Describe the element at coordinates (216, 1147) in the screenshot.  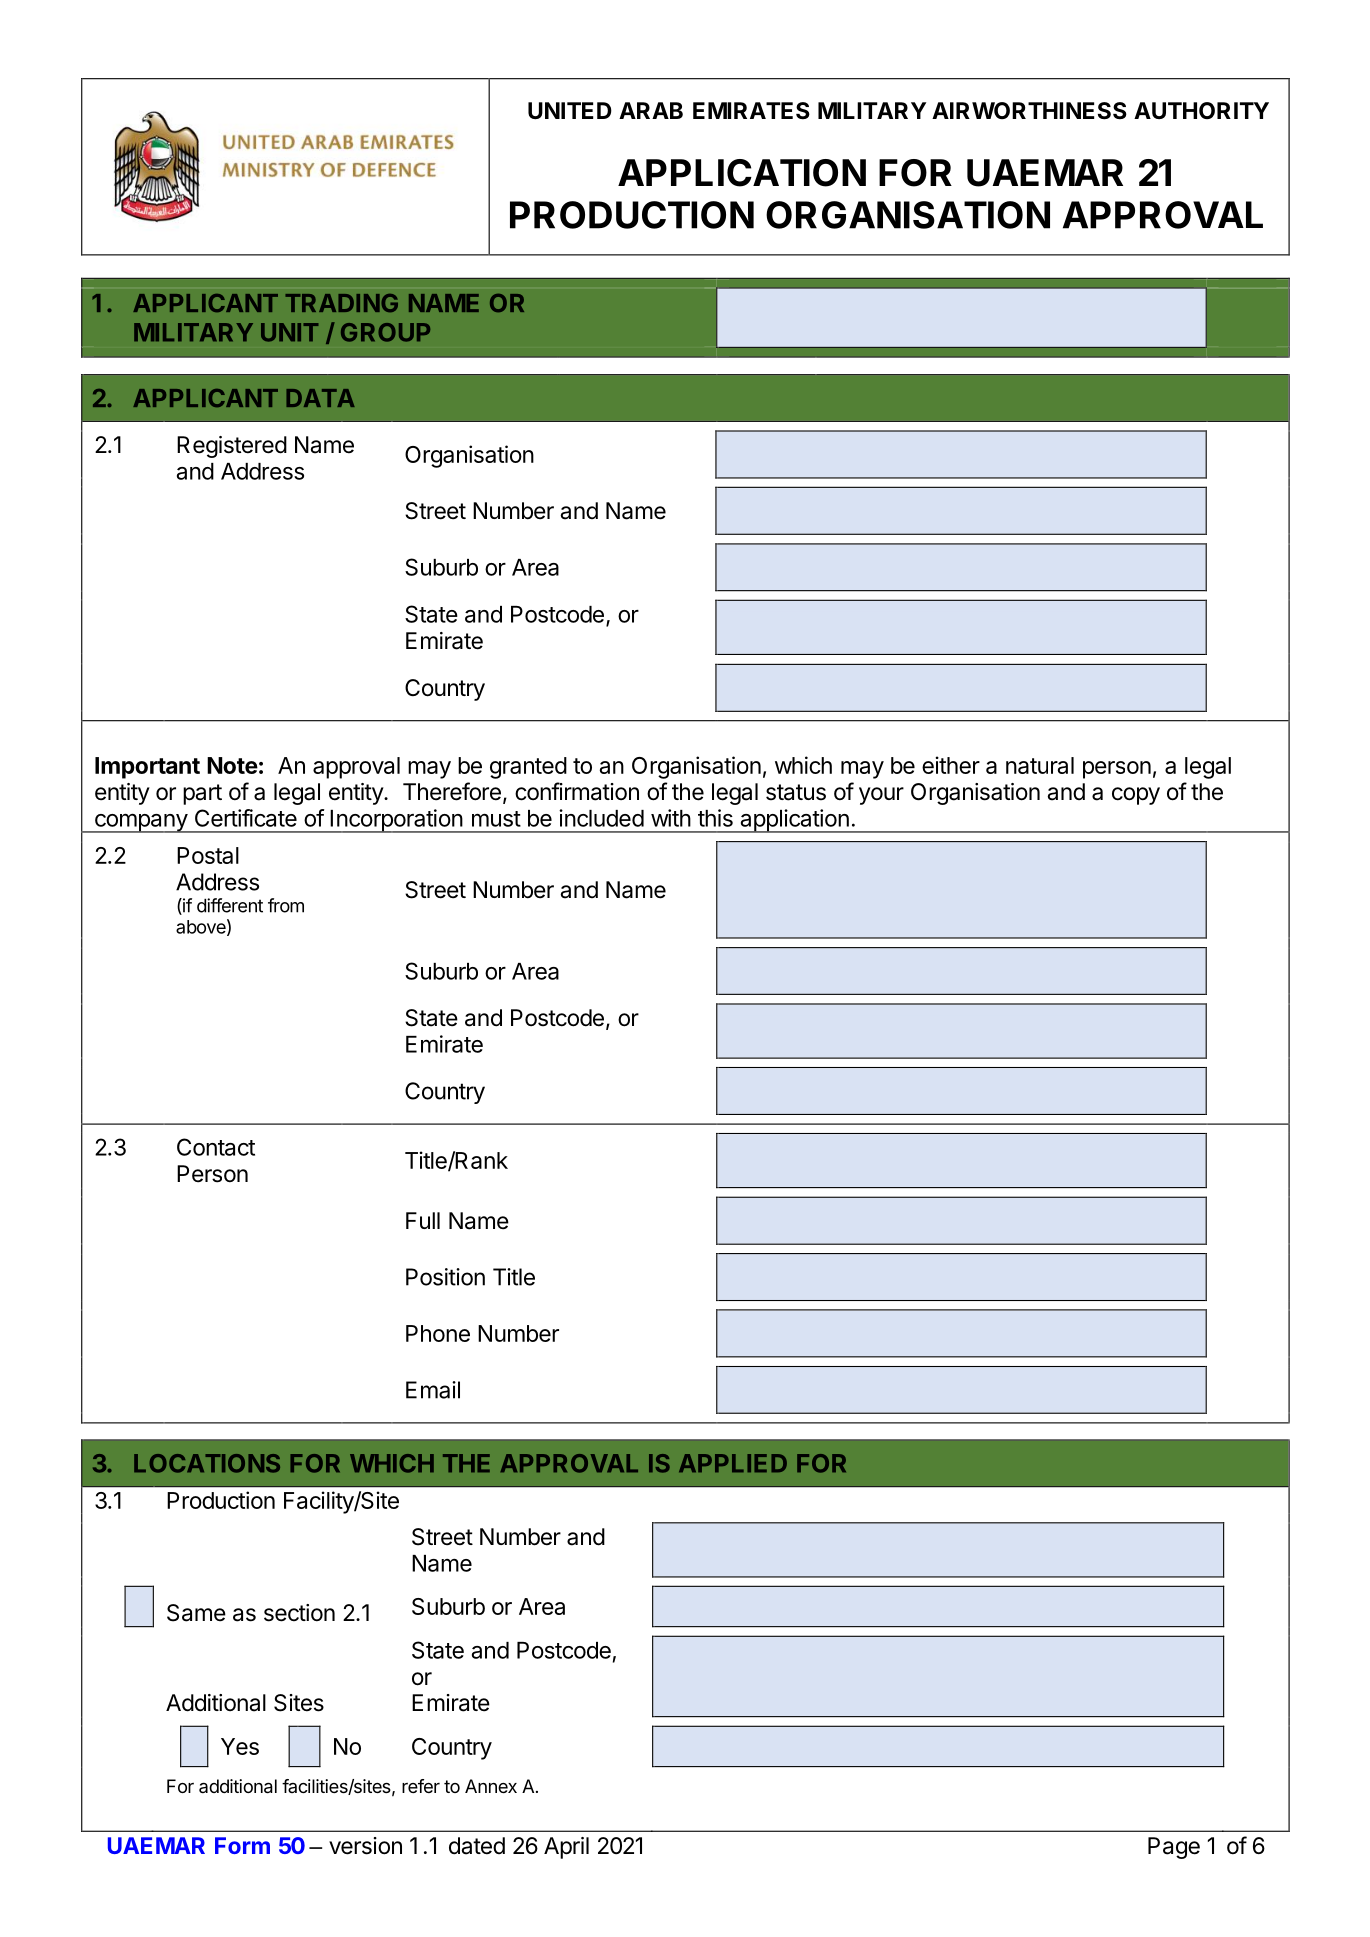
I see `Contact` at that location.
